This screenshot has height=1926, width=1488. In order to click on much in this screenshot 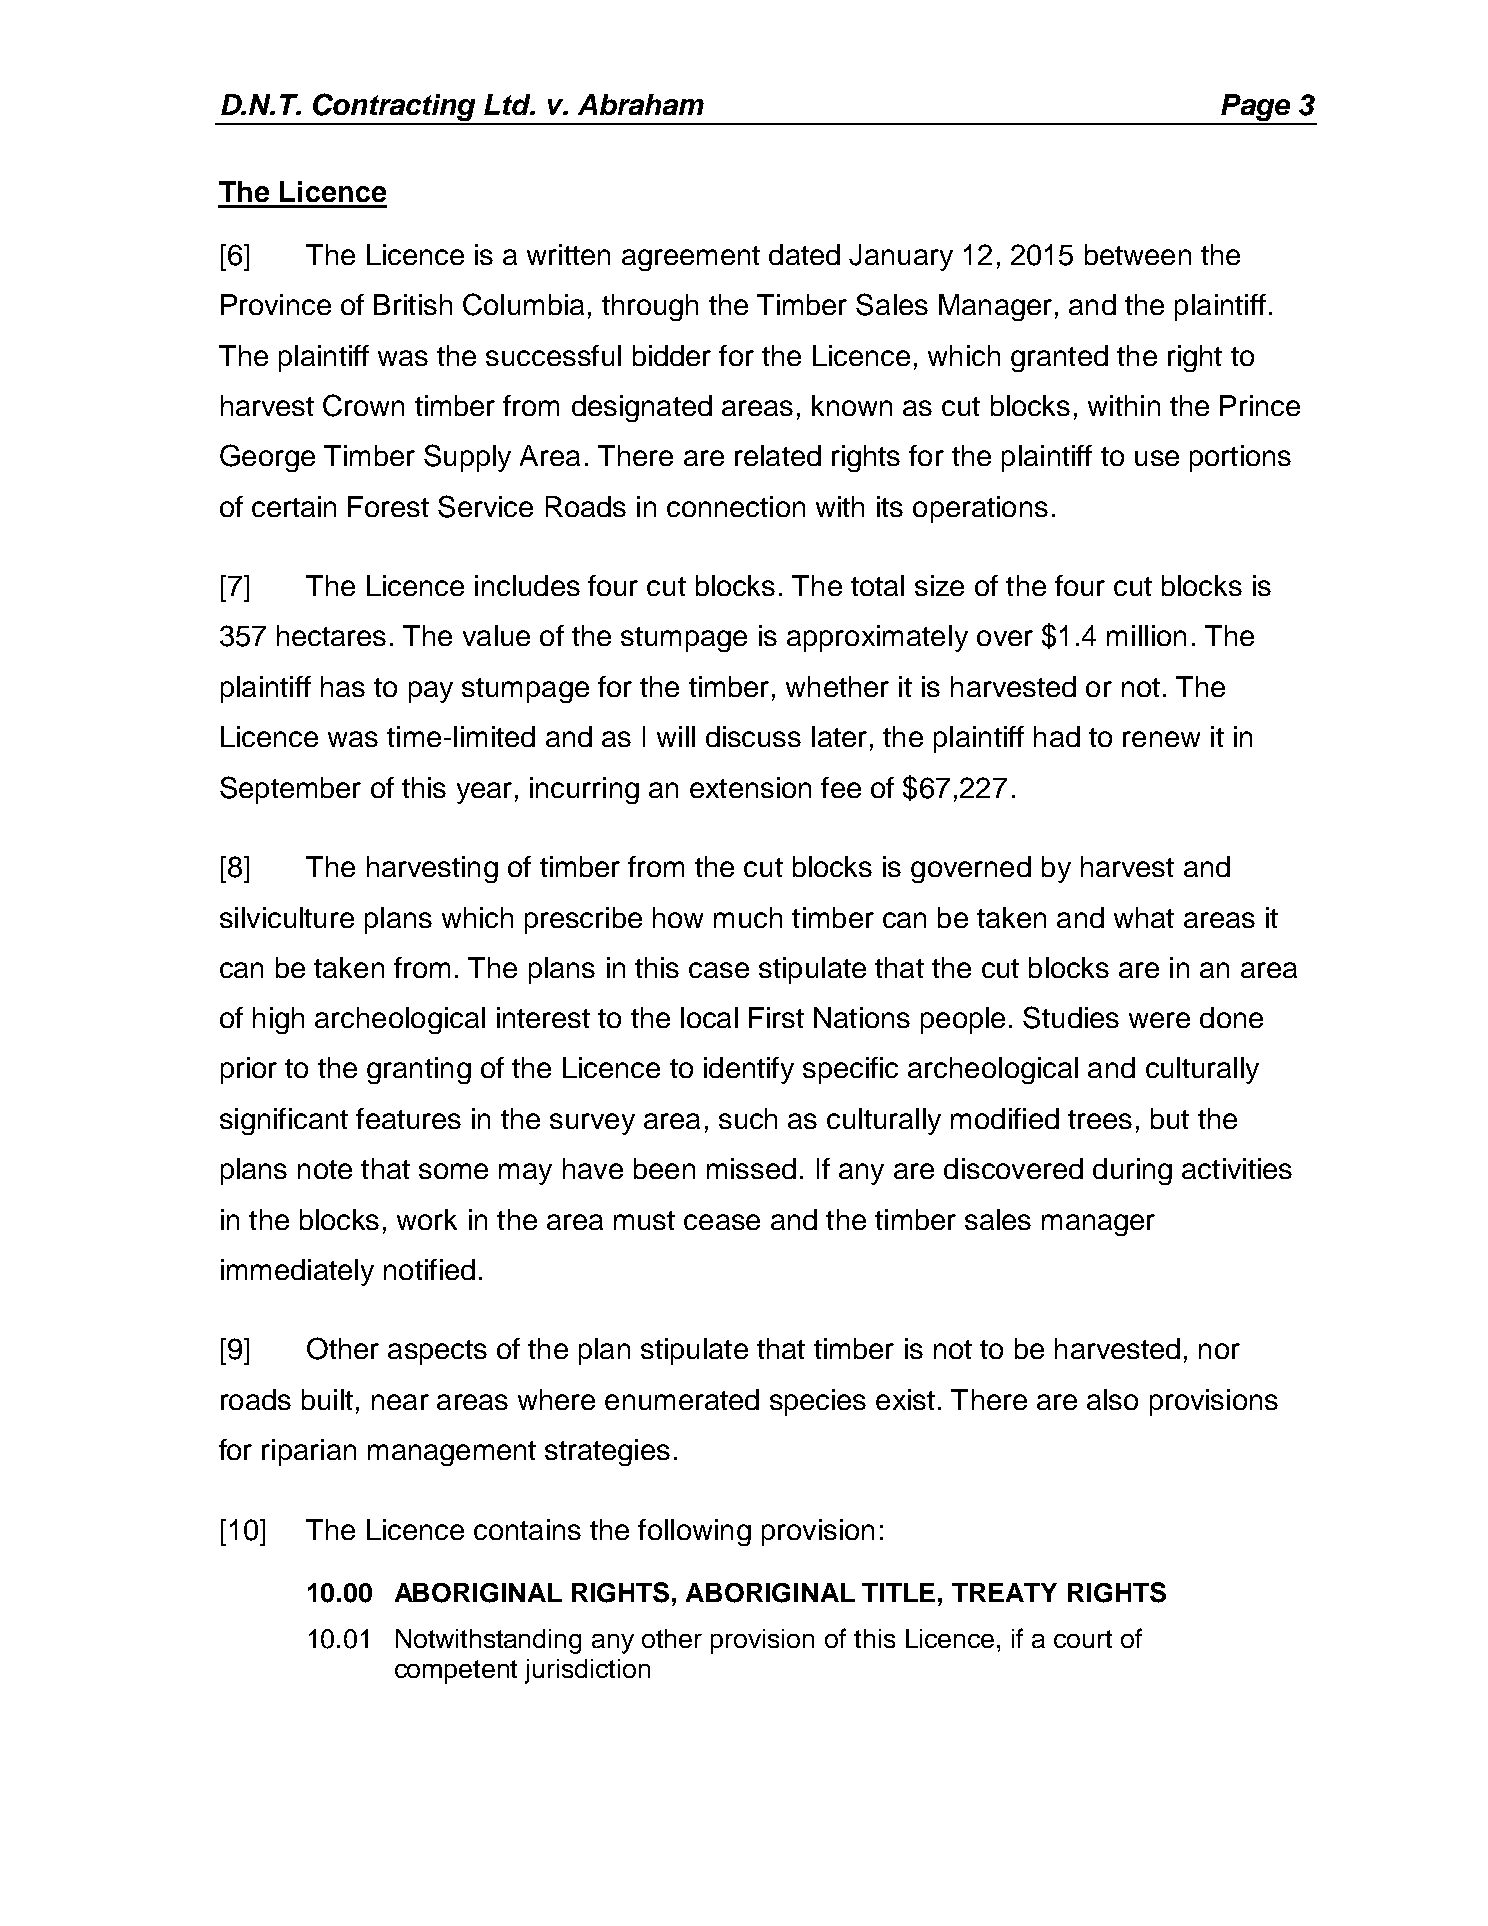, I will do `click(748, 917)`.
